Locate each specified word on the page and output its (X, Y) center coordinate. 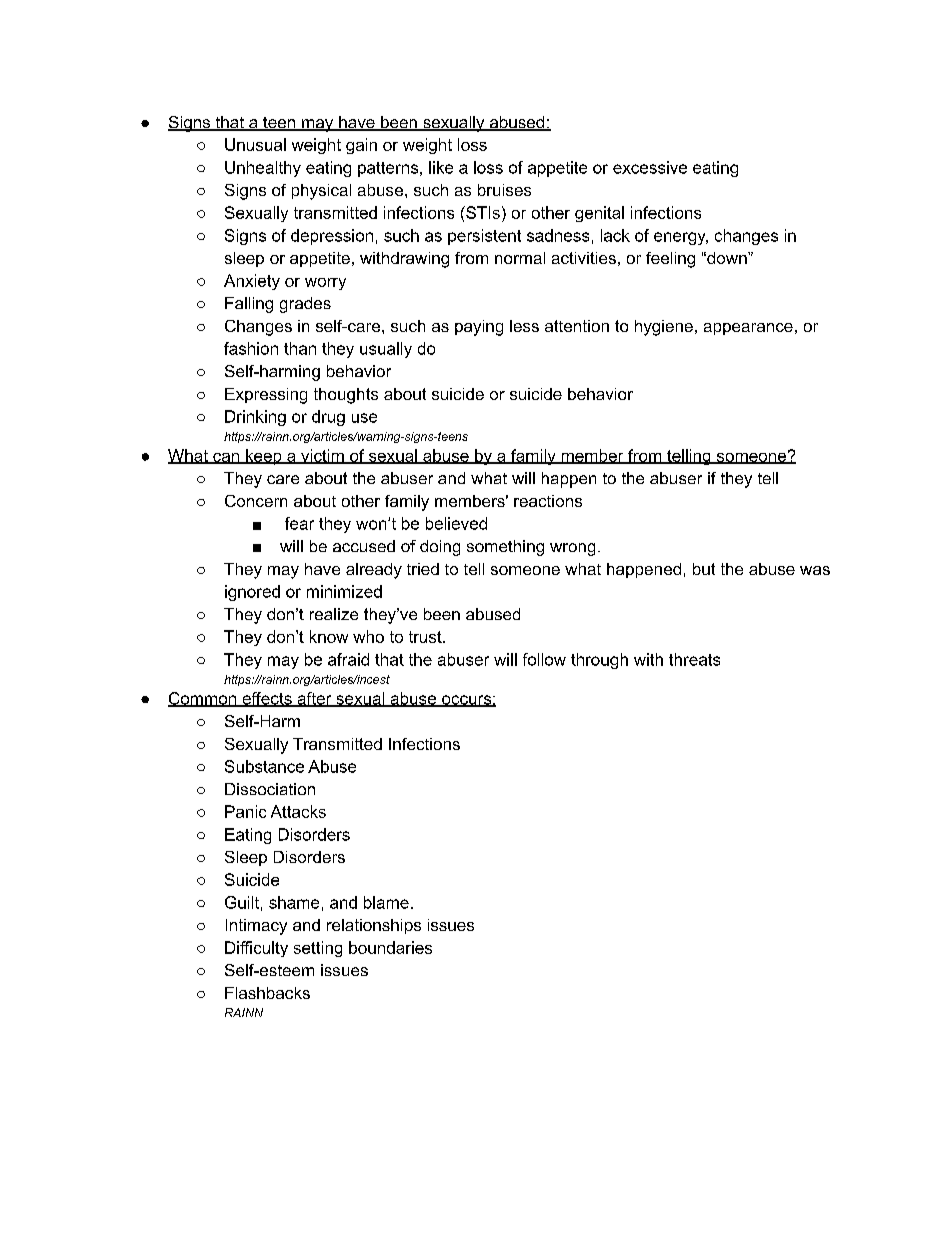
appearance (748, 329)
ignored (252, 593)
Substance (264, 766)
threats (694, 659)
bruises (504, 190)
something (505, 548)
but (704, 569)
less (524, 326)
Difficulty (256, 949)
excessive (650, 167)
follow (544, 659)
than (300, 348)
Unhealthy (263, 169)
